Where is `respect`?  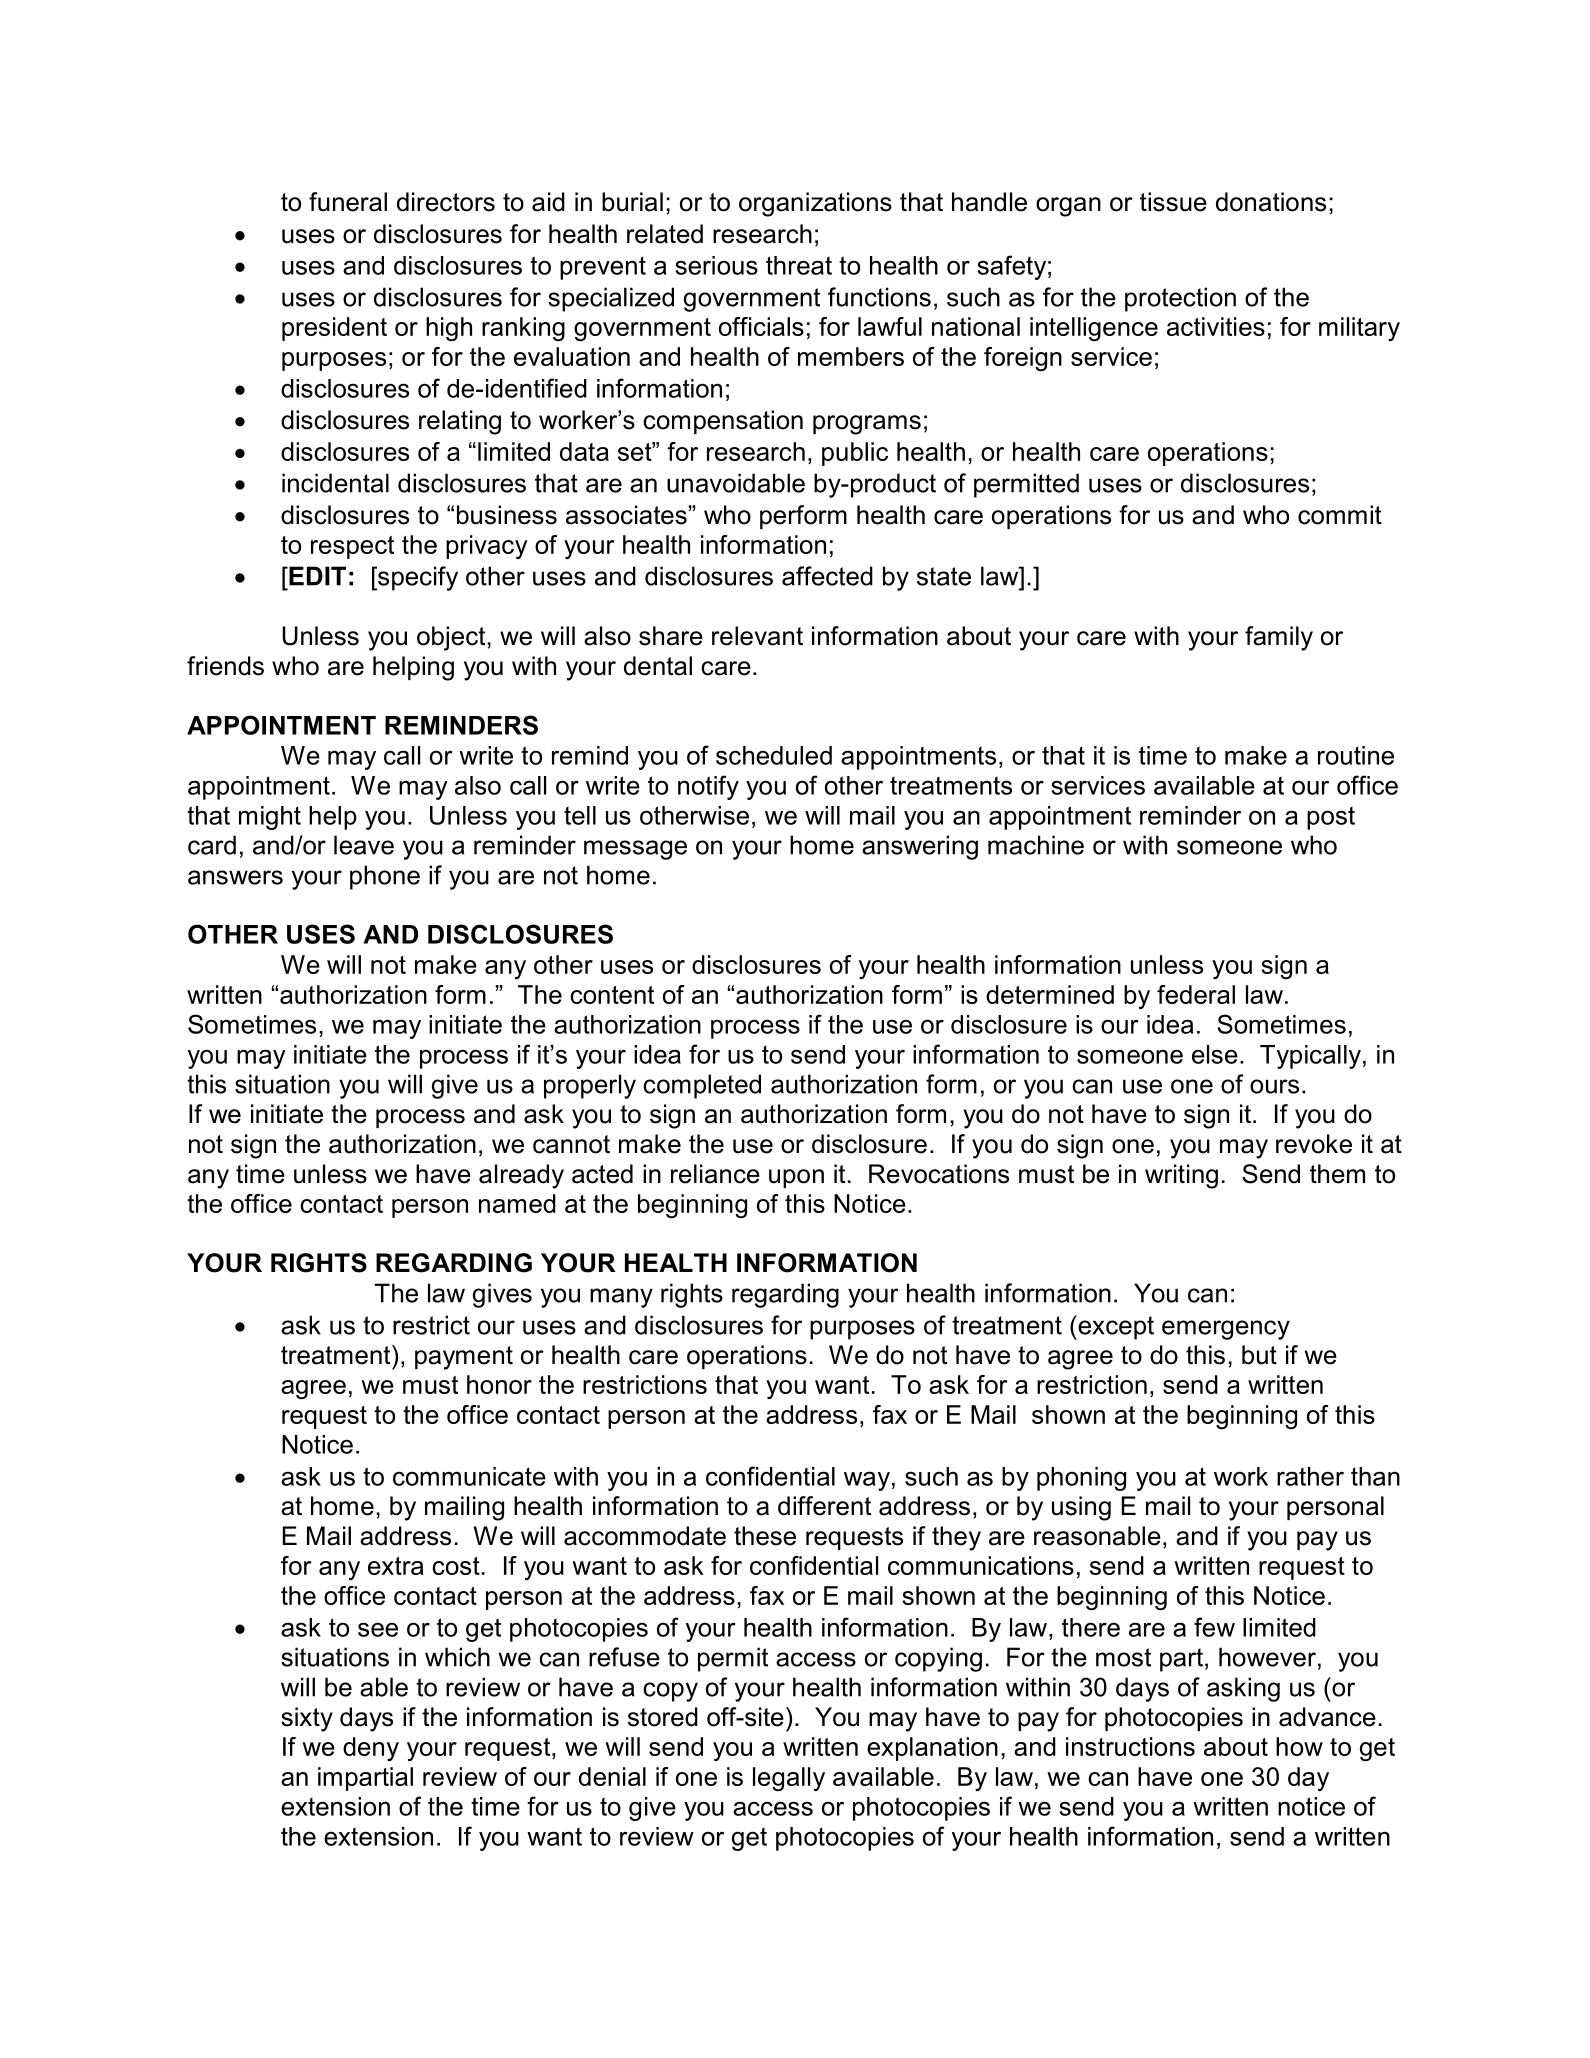 respect is located at coordinates (352, 547).
